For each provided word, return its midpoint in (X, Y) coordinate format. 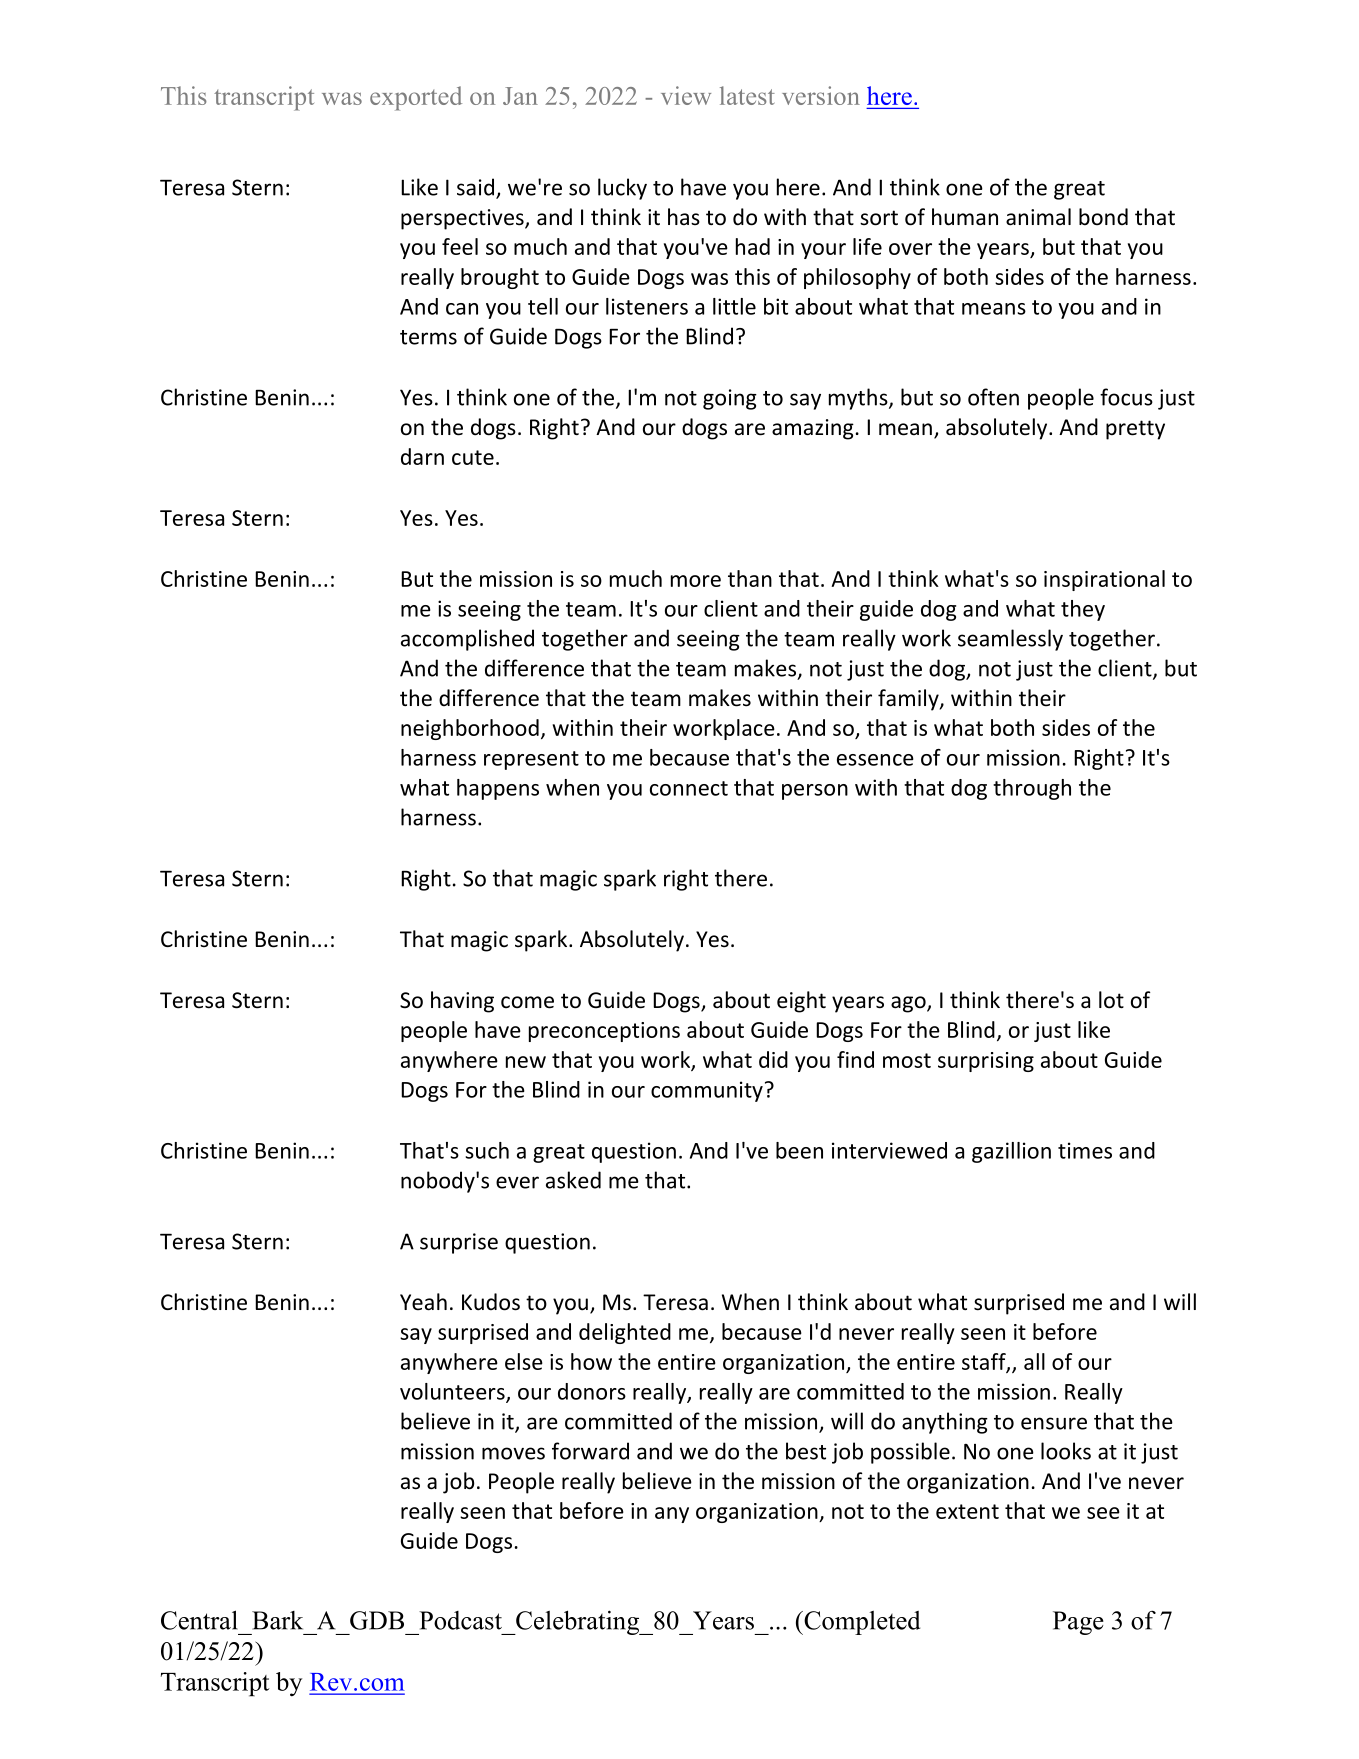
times (1085, 1150)
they (1083, 610)
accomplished (467, 640)
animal (1038, 217)
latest (747, 95)
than (750, 578)
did (773, 1059)
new (526, 1062)
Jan (520, 96)
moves (513, 1453)
